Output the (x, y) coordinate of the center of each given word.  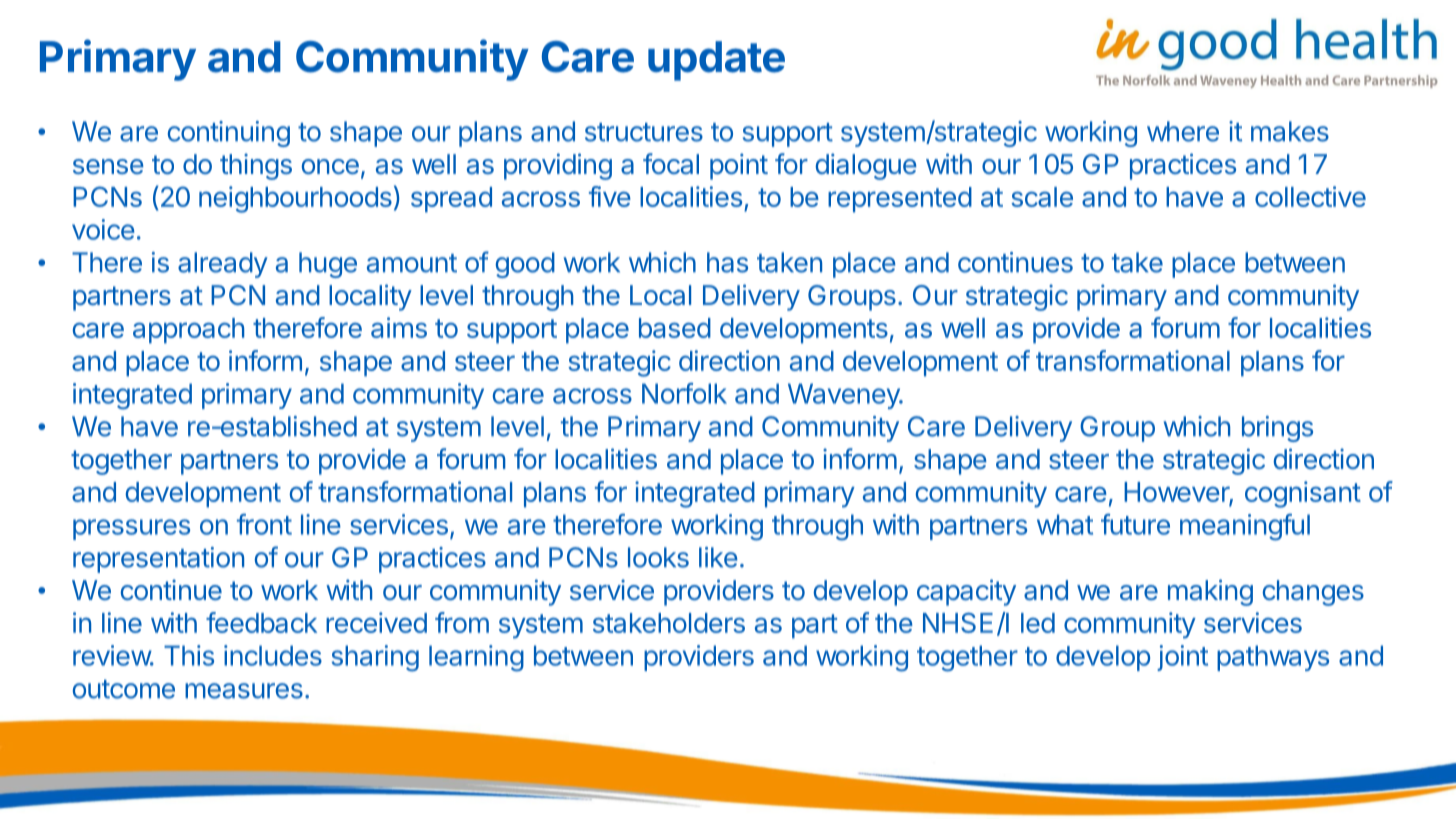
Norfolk (684, 393)
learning (476, 658)
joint (1182, 658)
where (1183, 131)
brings (1277, 429)
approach (188, 331)
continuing (228, 134)
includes (273, 655)
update (716, 61)
